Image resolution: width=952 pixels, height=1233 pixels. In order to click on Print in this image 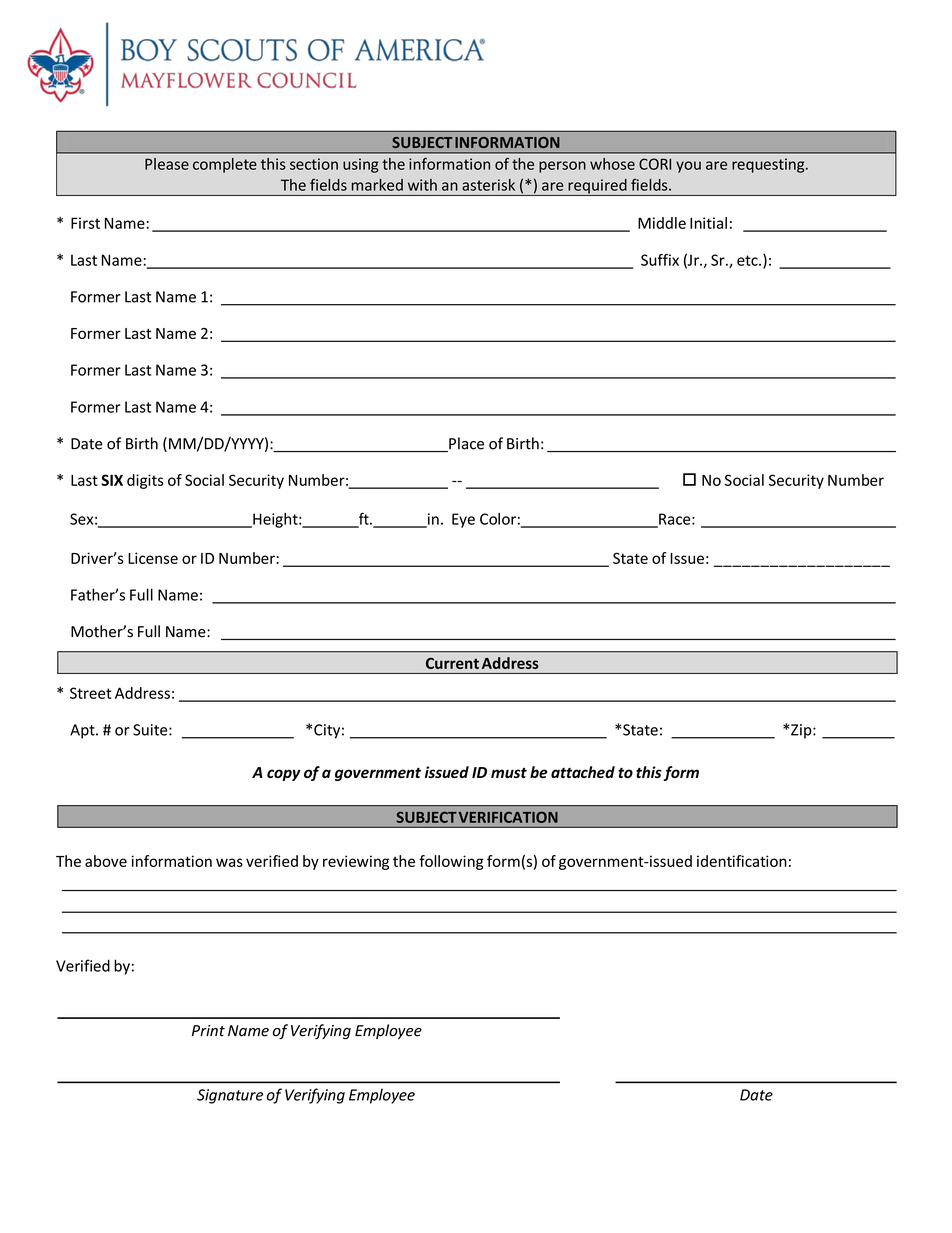, I will do `click(208, 1031)`.
